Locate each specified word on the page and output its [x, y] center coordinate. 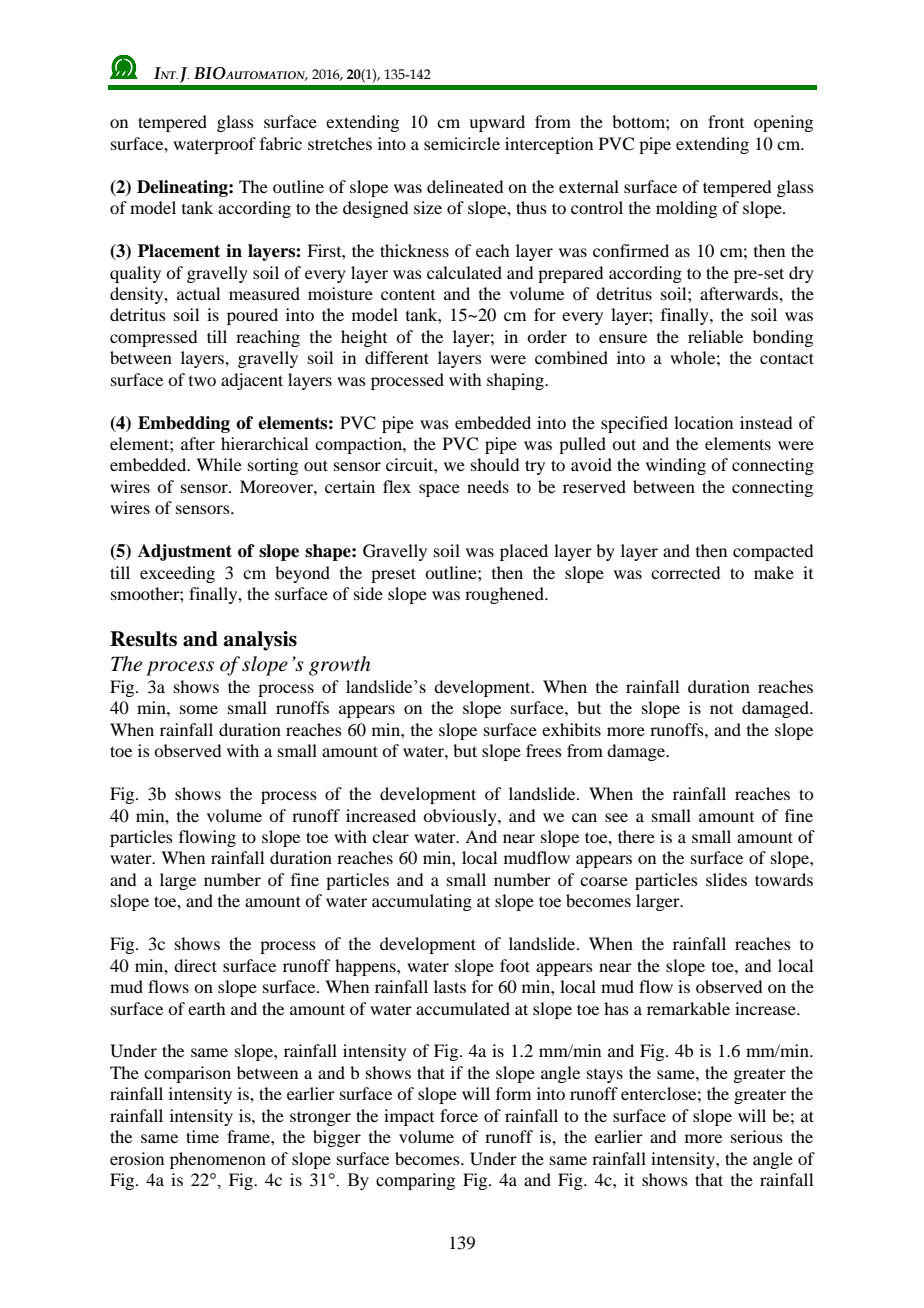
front [726, 121]
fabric [281, 143]
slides [726, 879]
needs [488, 486]
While [219, 464]
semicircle [462, 143]
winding [676, 466]
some [199, 709]
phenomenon [218, 1160]
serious [757, 1136]
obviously [461, 817]
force [459, 1115]
